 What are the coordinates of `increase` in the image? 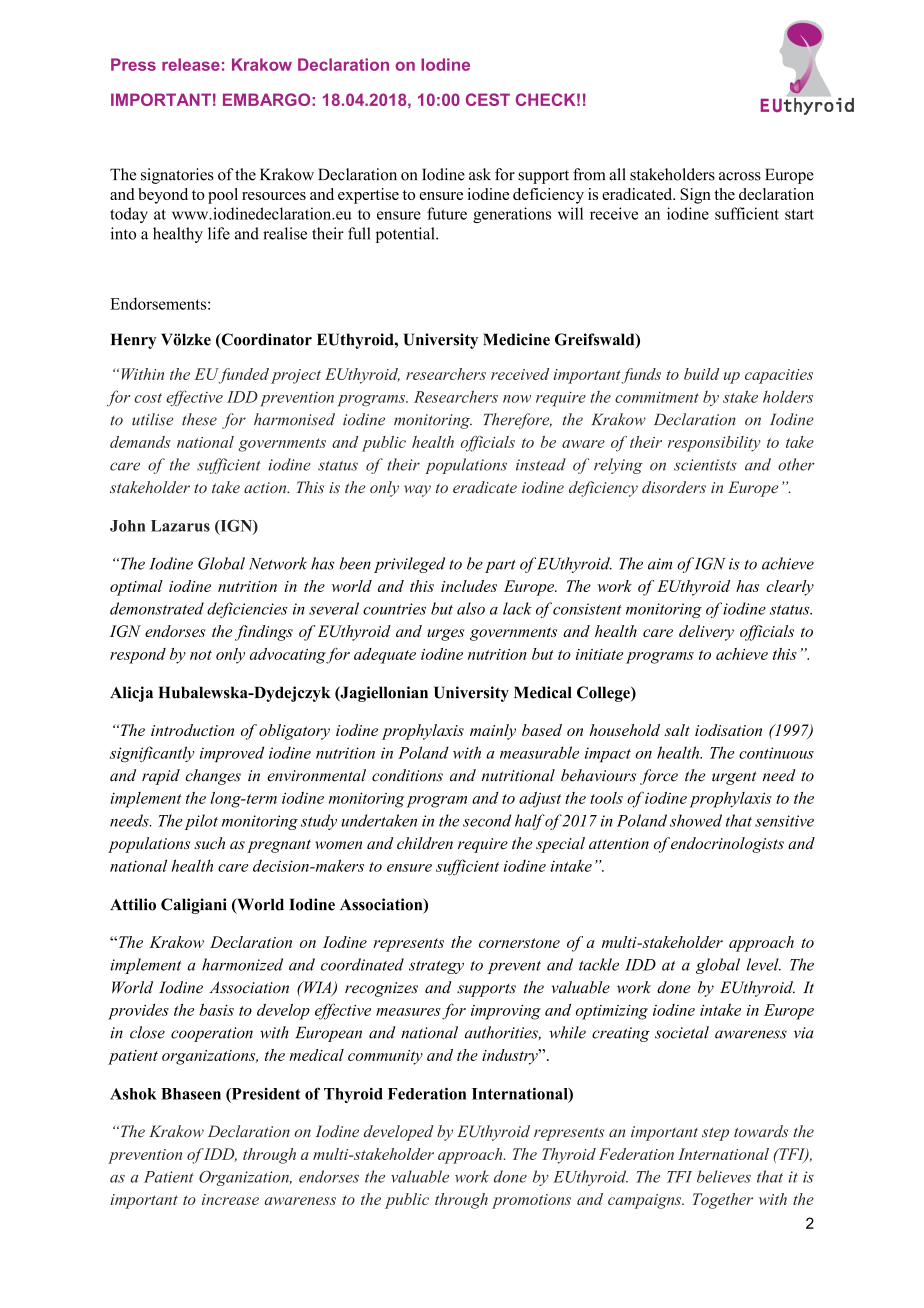 It's located at (230, 1199).
